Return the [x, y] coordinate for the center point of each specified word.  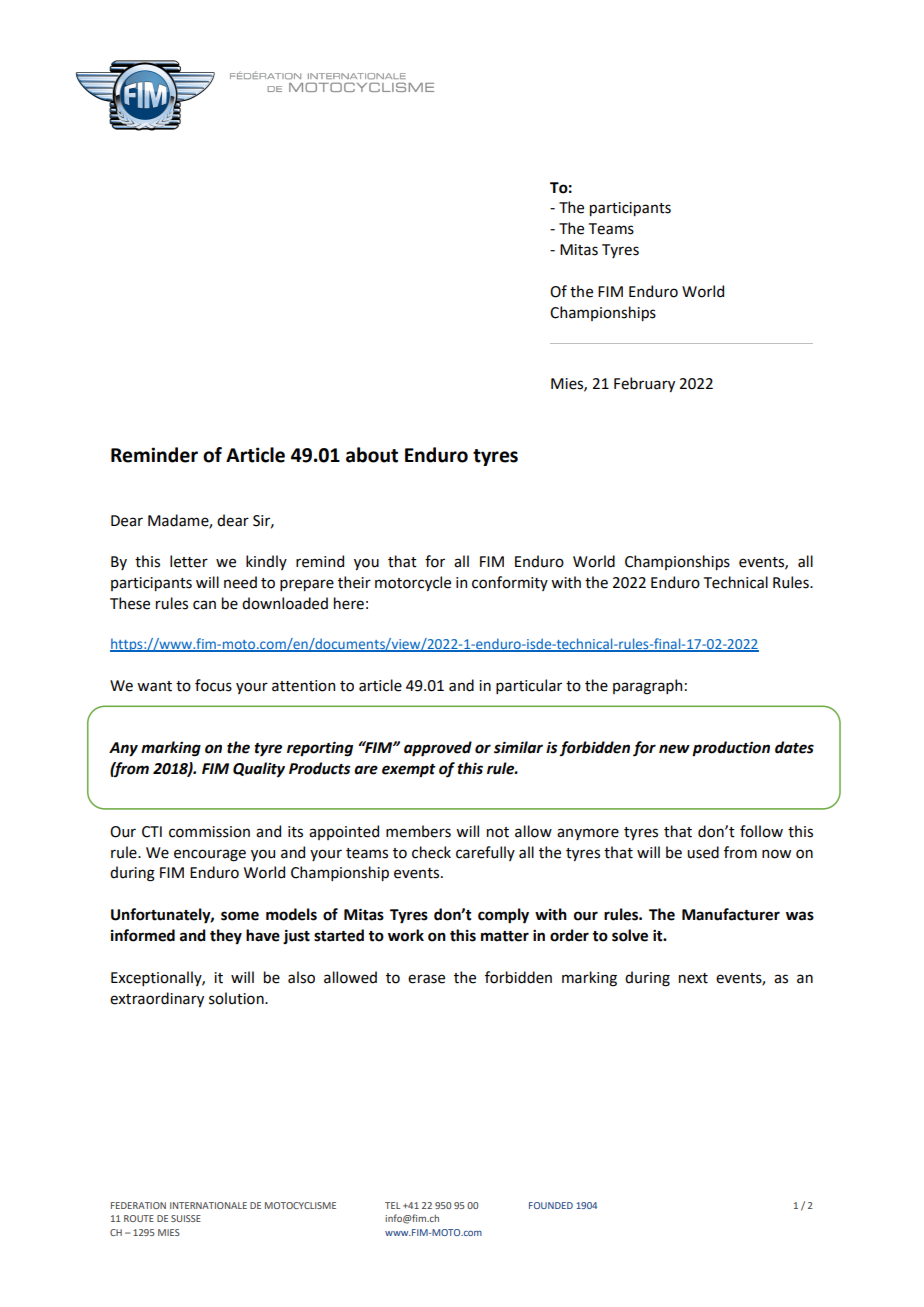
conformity [510, 583]
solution [237, 998]
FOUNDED [551, 1205]
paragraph [647, 687]
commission [209, 832]
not [498, 832]
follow [761, 831]
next [693, 978]
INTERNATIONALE [208, 1205]
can [204, 605]
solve [630, 935]
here [349, 603]
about [372, 455]
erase [426, 979]
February [644, 384]
